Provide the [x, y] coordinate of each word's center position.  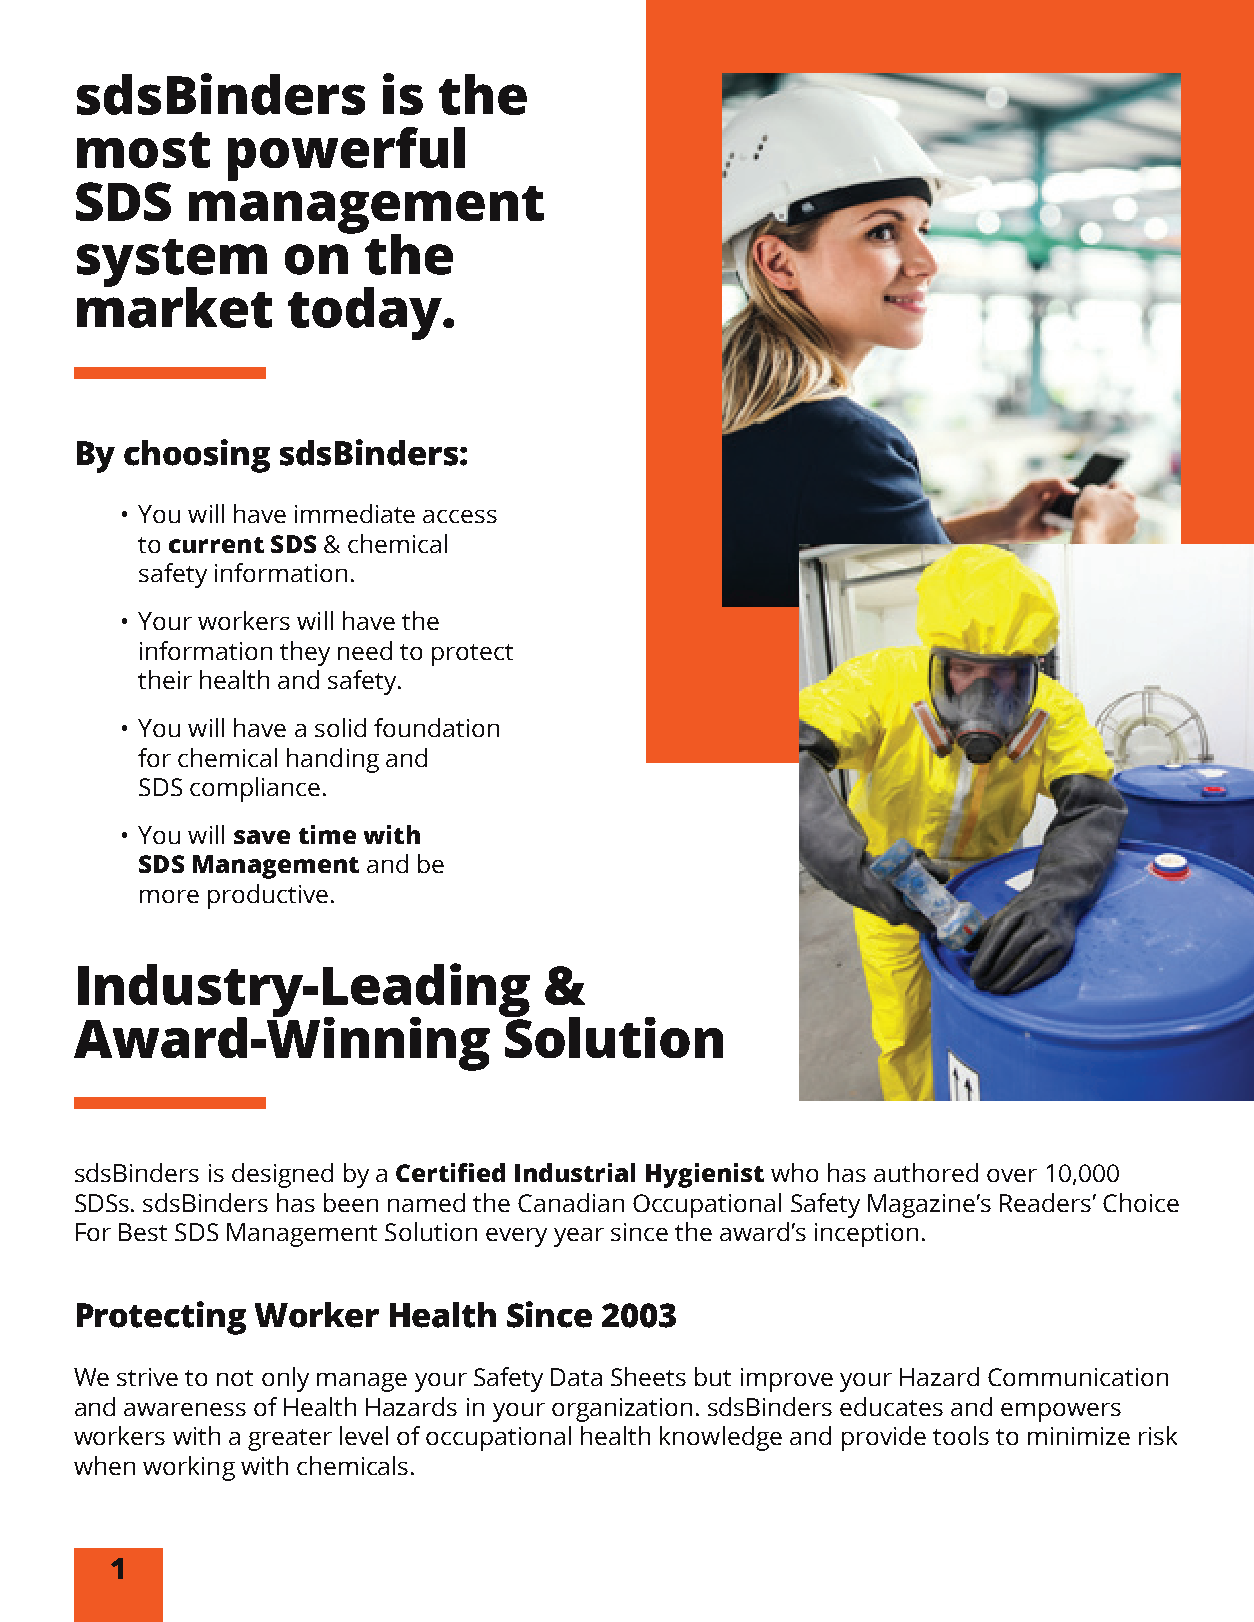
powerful [346, 154]
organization [622, 1410]
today [366, 313]
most [143, 150]
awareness [185, 1409]
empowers [1061, 1412]
